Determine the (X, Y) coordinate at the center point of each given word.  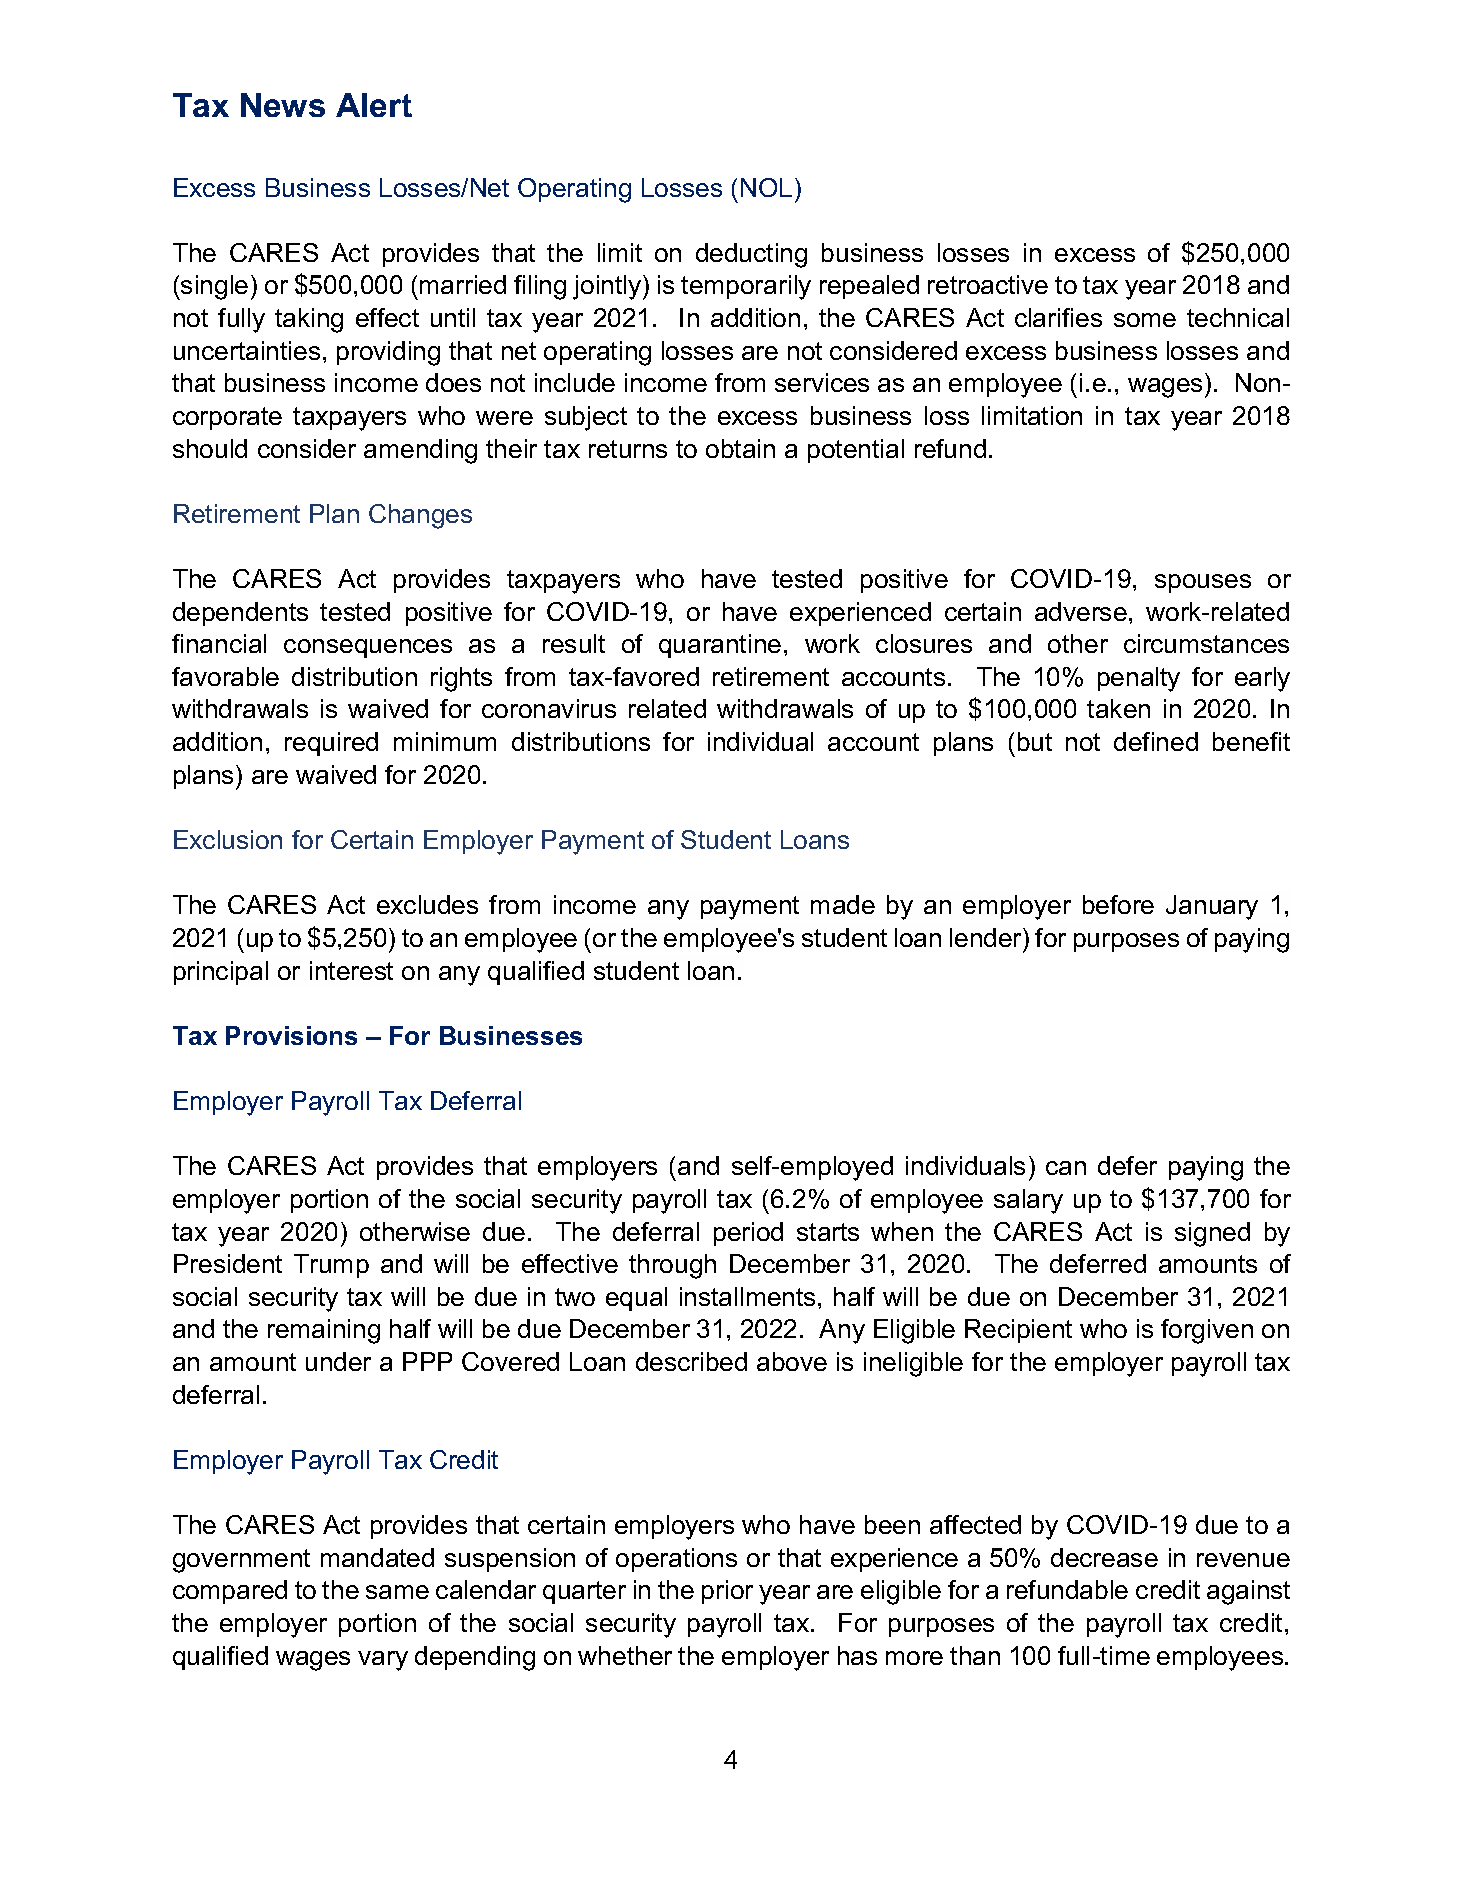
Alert (374, 105)
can (1066, 1168)
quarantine (720, 646)
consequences (368, 648)
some (1145, 320)
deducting (751, 255)
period (748, 1234)
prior (727, 1592)
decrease (1104, 1557)
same (397, 1592)
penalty (1139, 679)
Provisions (291, 1035)
